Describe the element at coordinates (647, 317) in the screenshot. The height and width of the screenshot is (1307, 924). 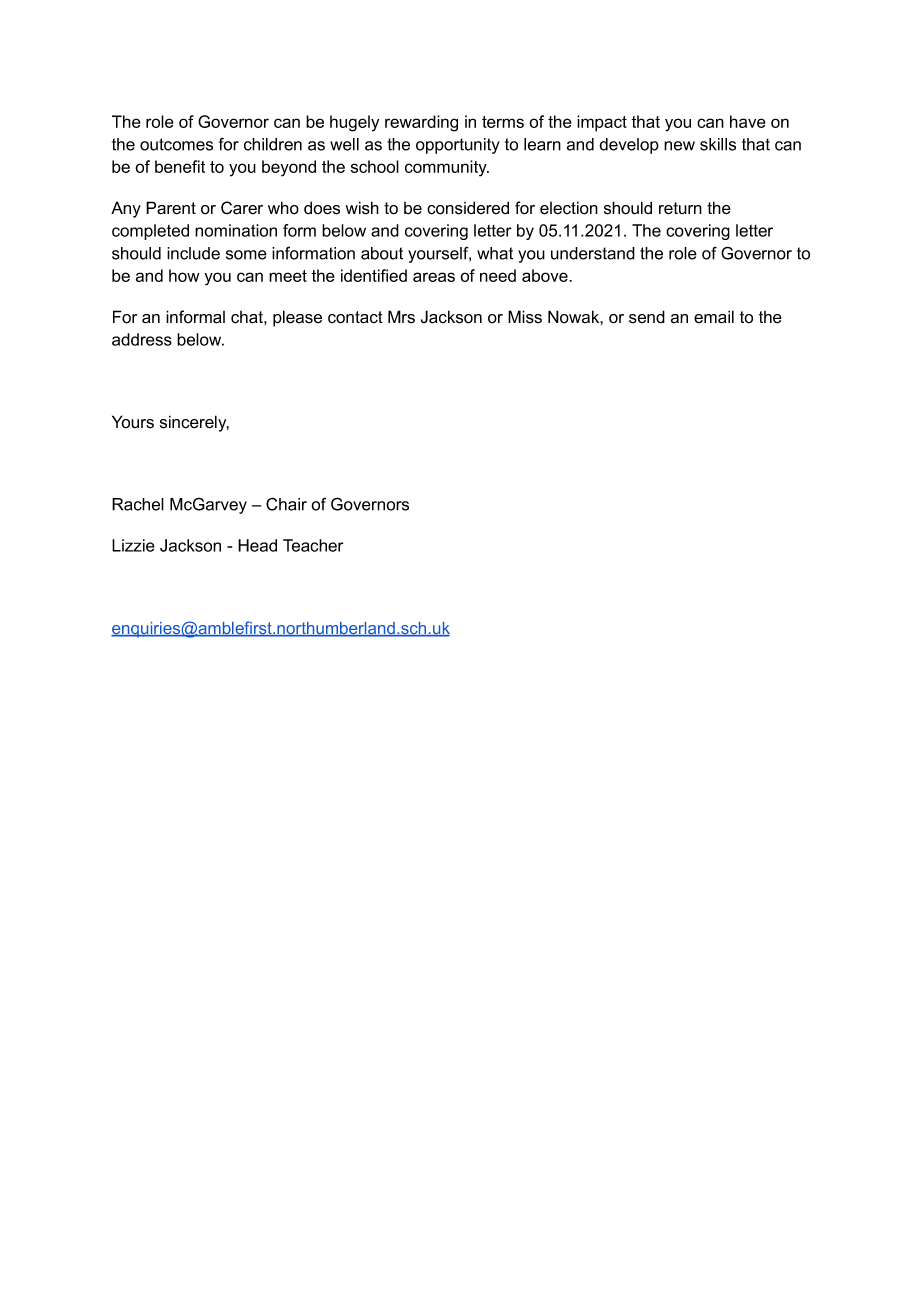
I see `send` at that location.
